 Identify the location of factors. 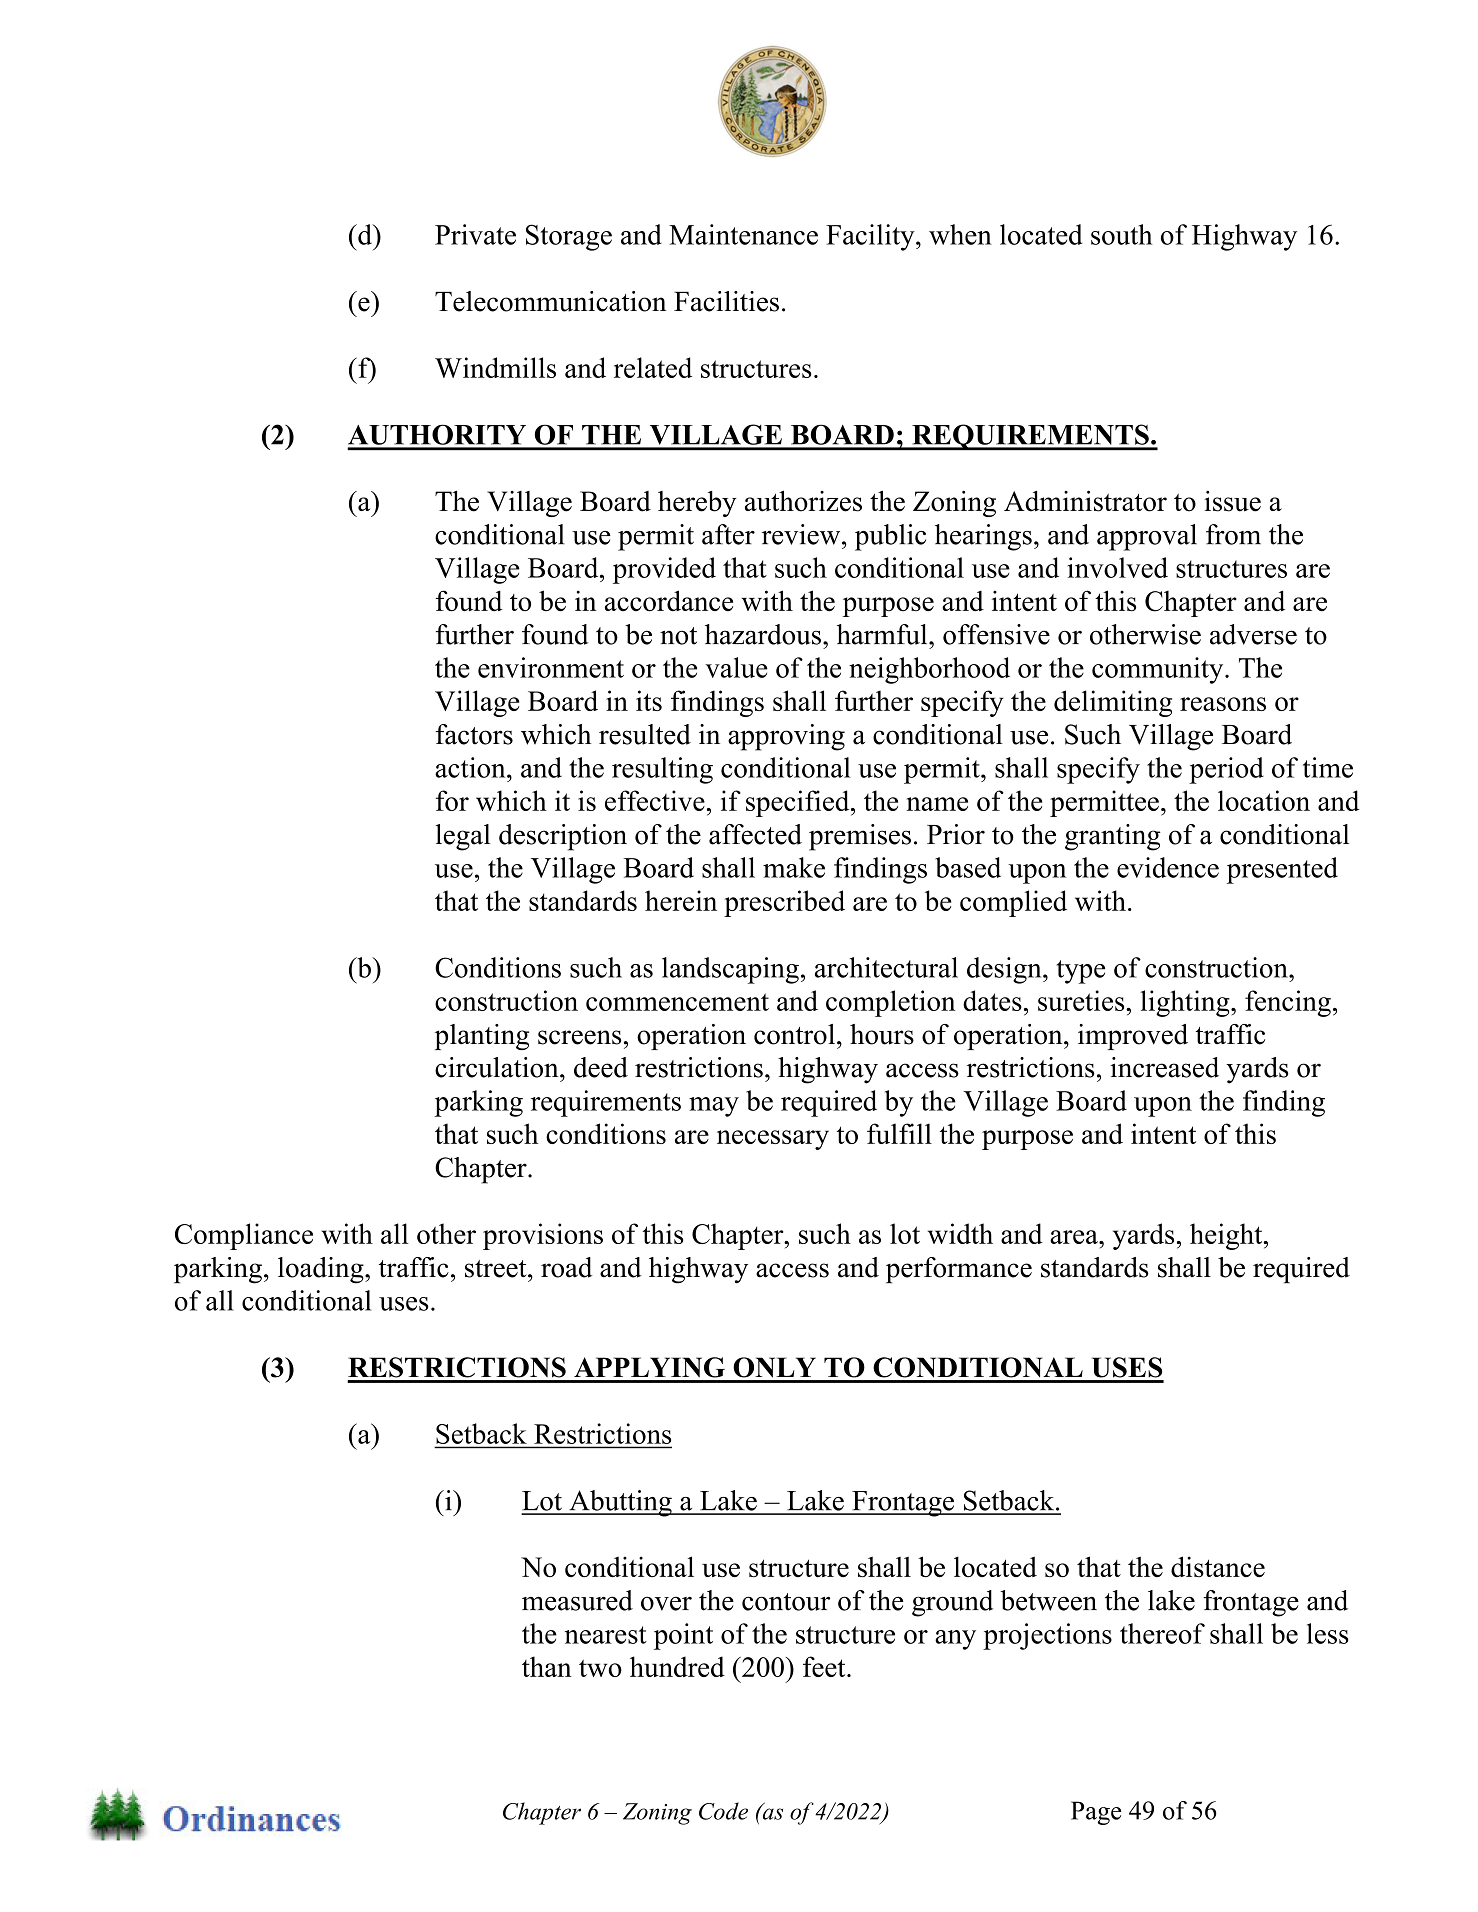
(474, 734).
